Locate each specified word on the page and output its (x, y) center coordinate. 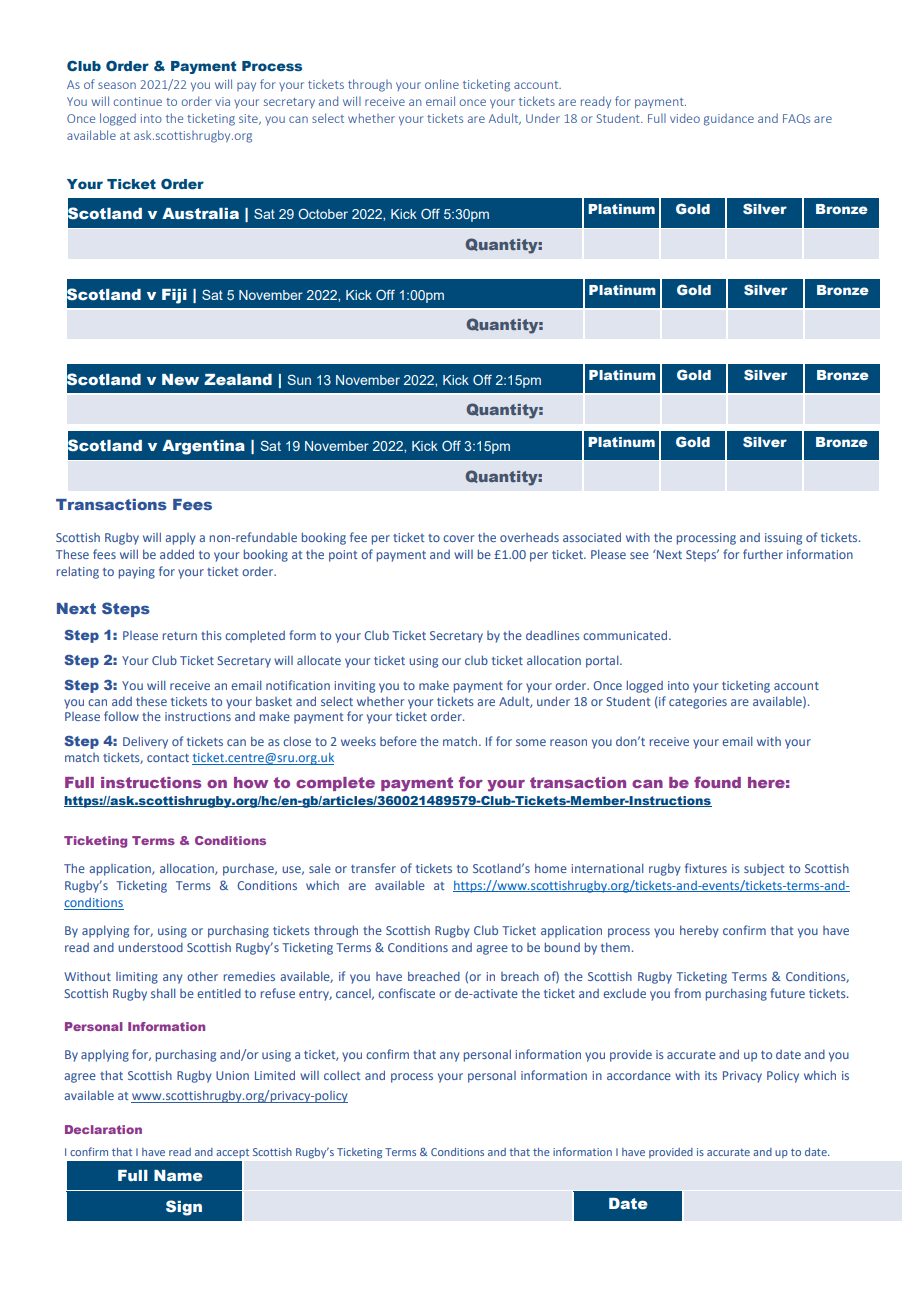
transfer (373, 868)
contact (168, 758)
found (717, 782)
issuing (783, 539)
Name (178, 1176)
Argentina (203, 447)
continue (138, 101)
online (442, 84)
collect (342, 1075)
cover (458, 538)
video (685, 118)
